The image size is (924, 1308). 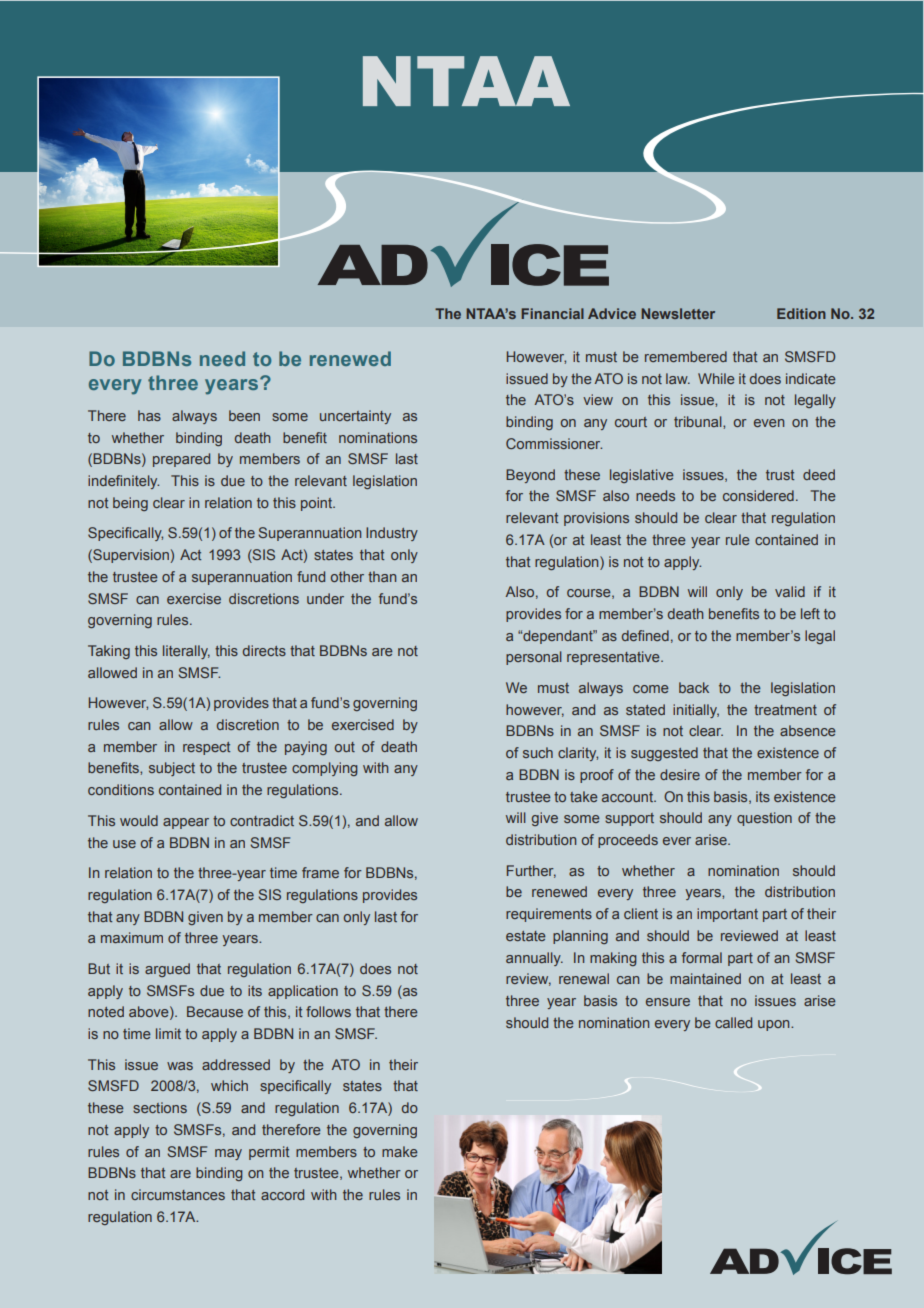 I want to click on upon, so click(x=775, y=1025).
